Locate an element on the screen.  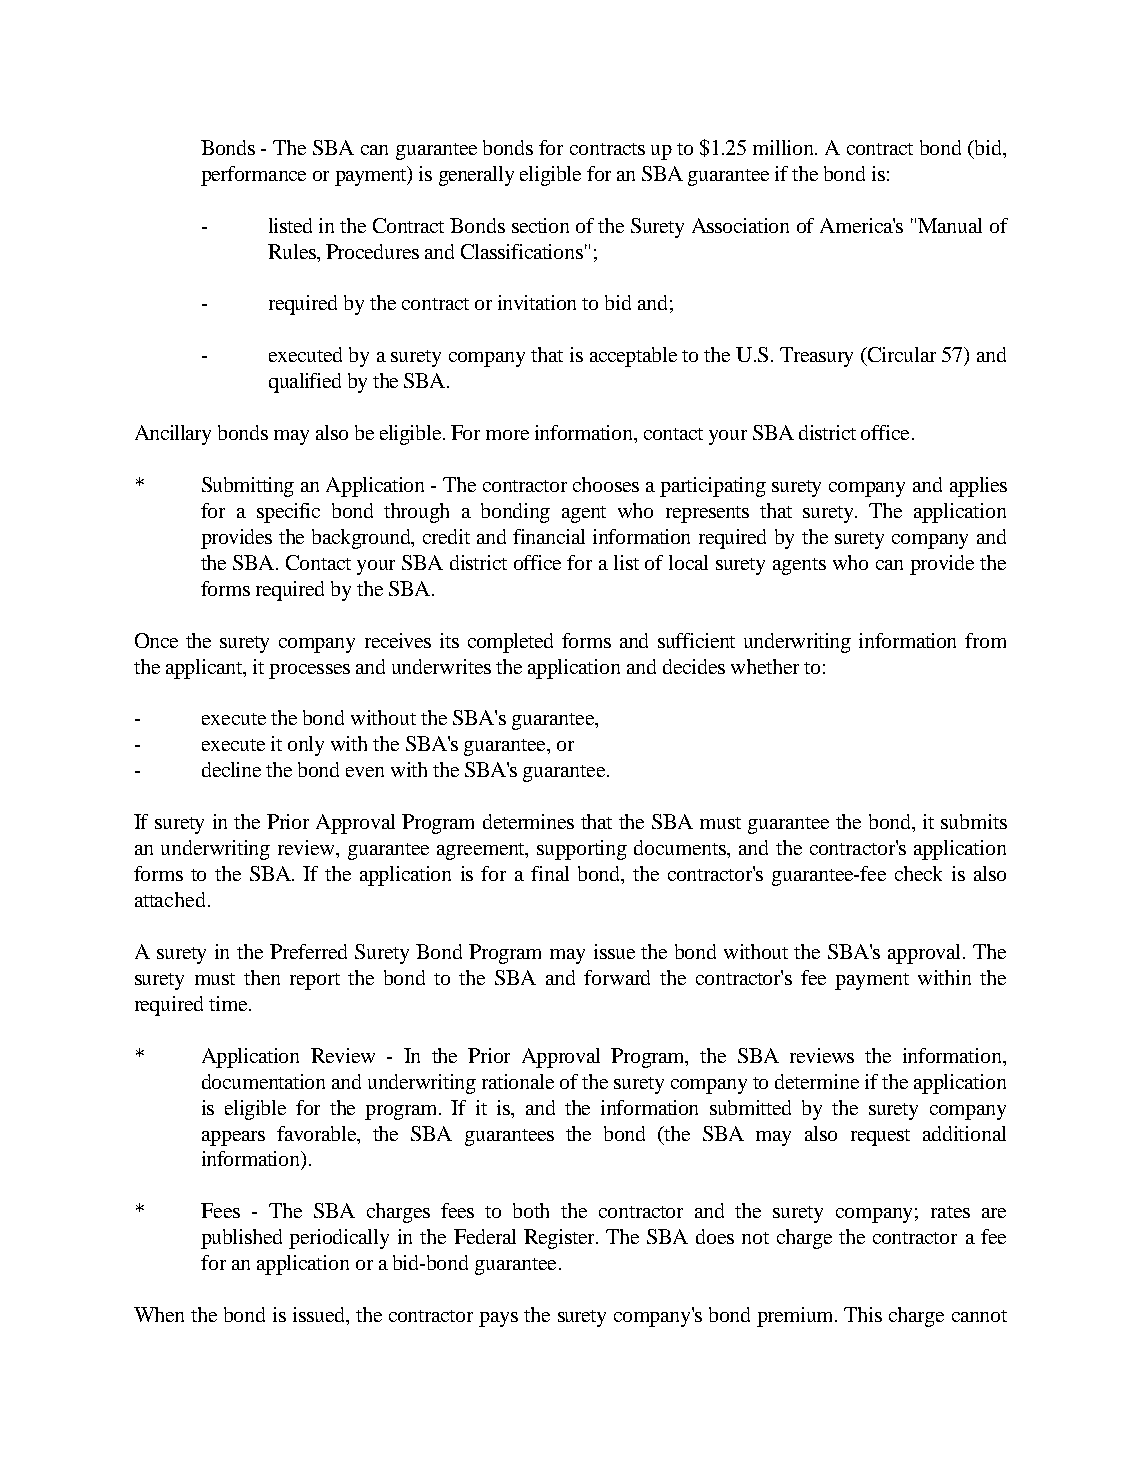
completed is located at coordinates (510, 643).
